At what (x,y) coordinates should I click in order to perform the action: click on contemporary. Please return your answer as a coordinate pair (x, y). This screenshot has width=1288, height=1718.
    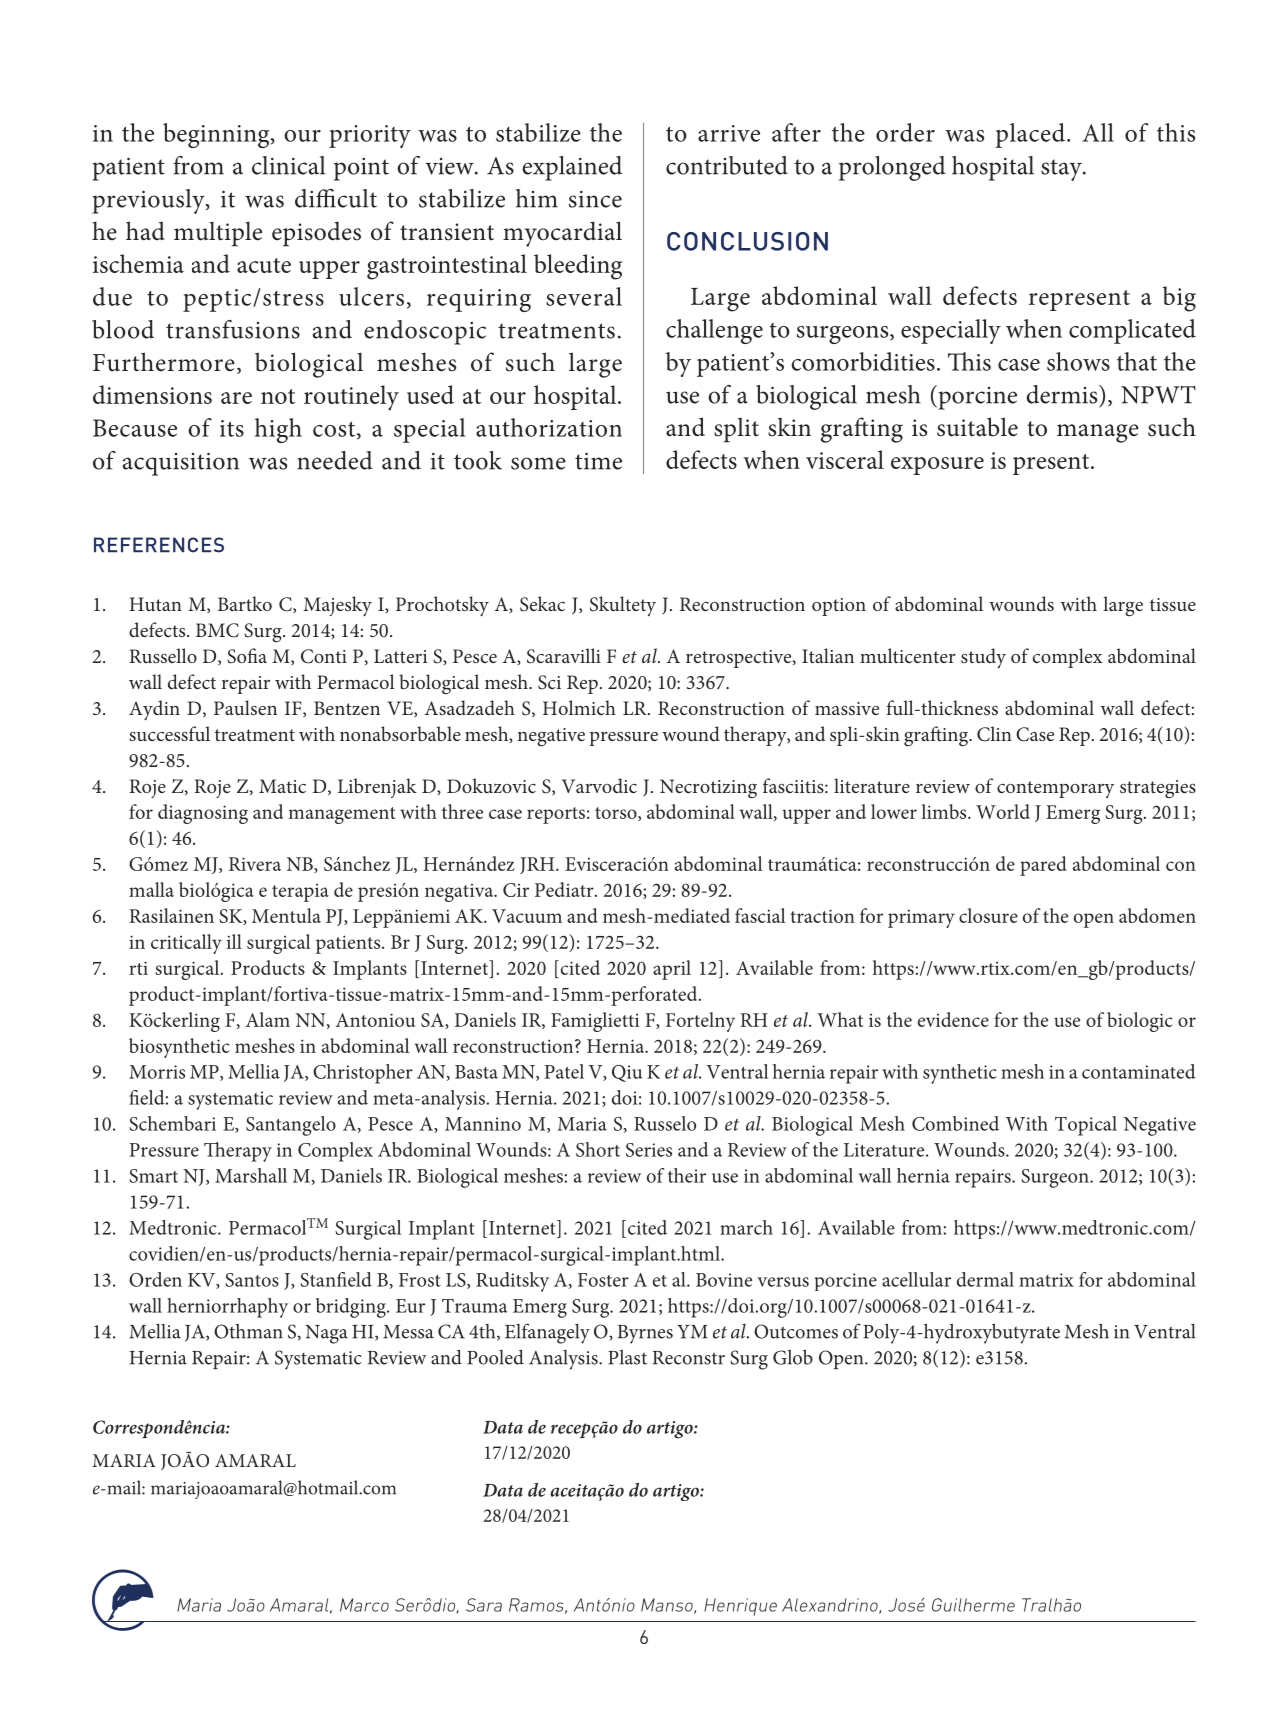
    Looking at the image, I should click on (1055, 789).
